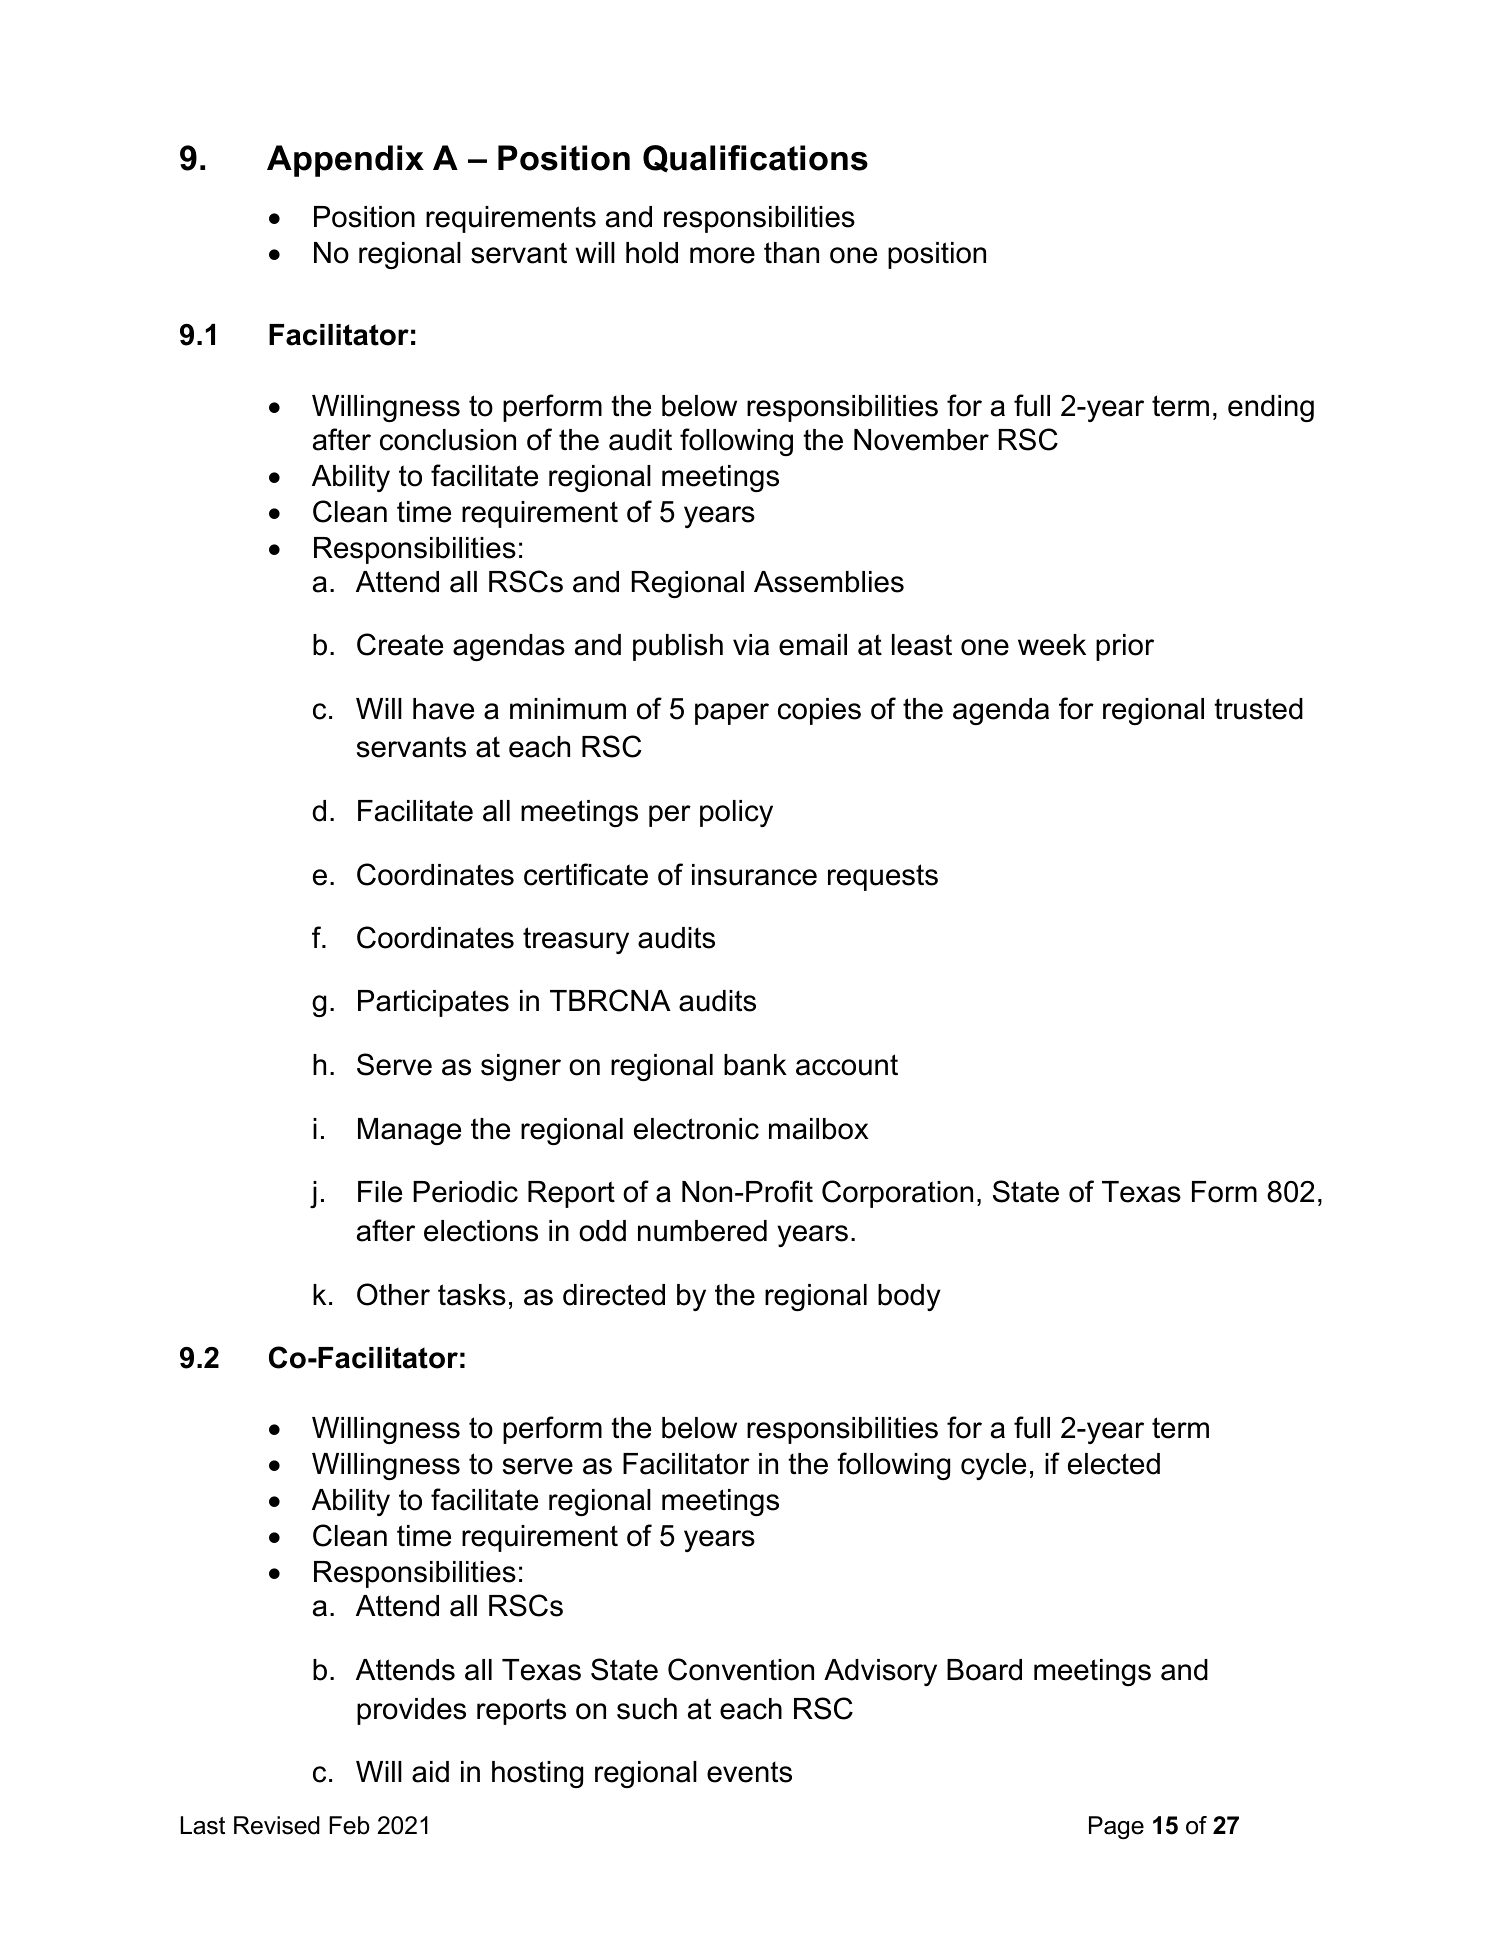 The width and height of the screenshot is (1503, 1945). What do you see at coordinates (345, 161) in the screenshot?
I see `Appendix` at bounding box center [345, 161].
